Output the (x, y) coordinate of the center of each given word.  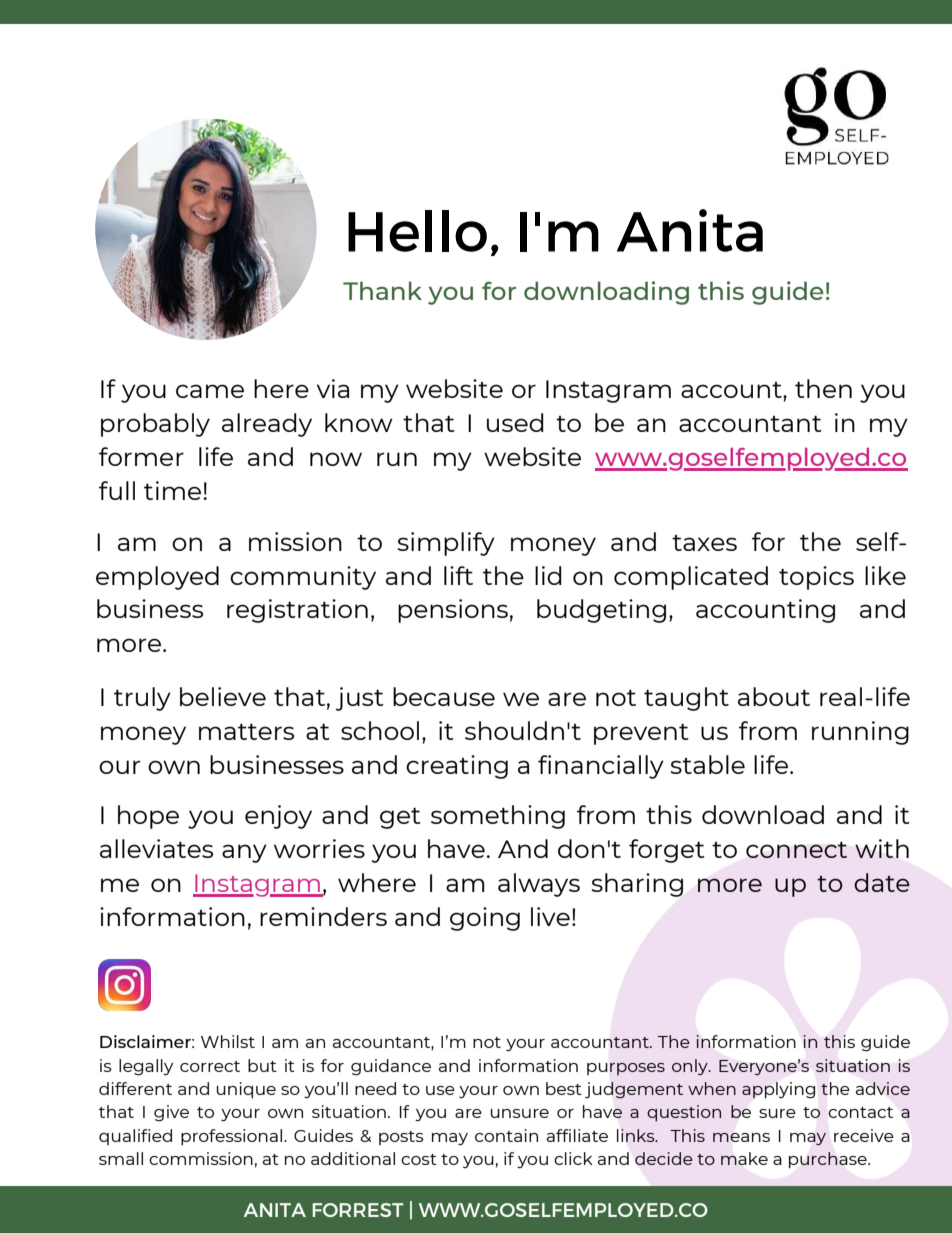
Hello (417, 231)
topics (816, 578)
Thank (382, 290)
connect (796, 850)
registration (297, 611)
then (823, 388)
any (244, 853)
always (539, 885)
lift (458, 575)
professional (233, 1137)
